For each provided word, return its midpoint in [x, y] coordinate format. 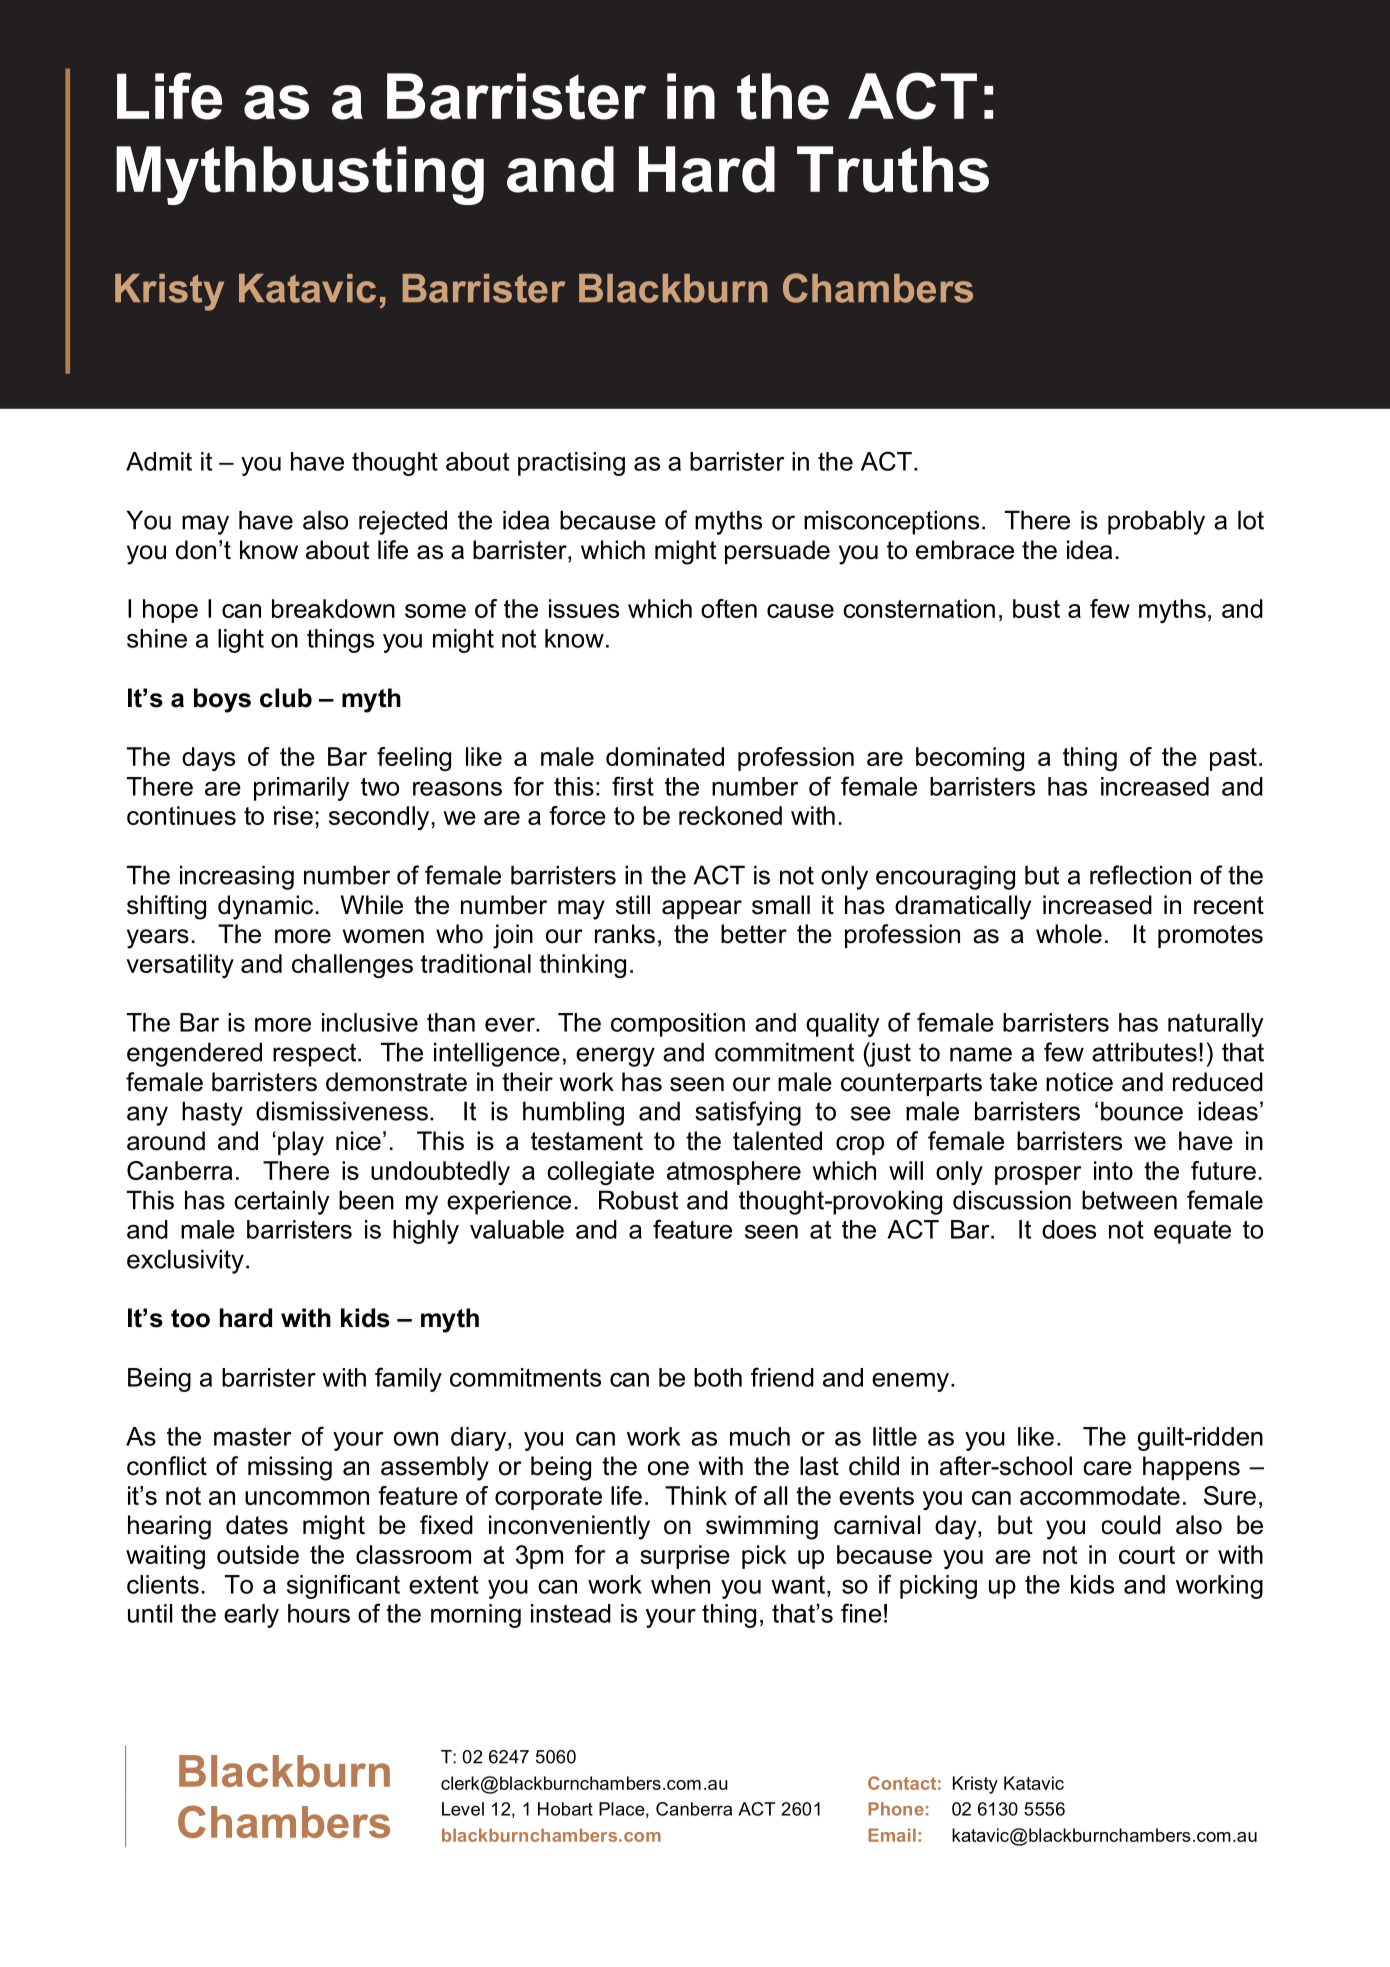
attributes [1144, 1052]
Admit [159, 461]
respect [316, 1055]
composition [678, 1025]
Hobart [565, 1809]
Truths [893, 169]
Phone [896, 1809]
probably [1156, 522]
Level [463, 1809]
